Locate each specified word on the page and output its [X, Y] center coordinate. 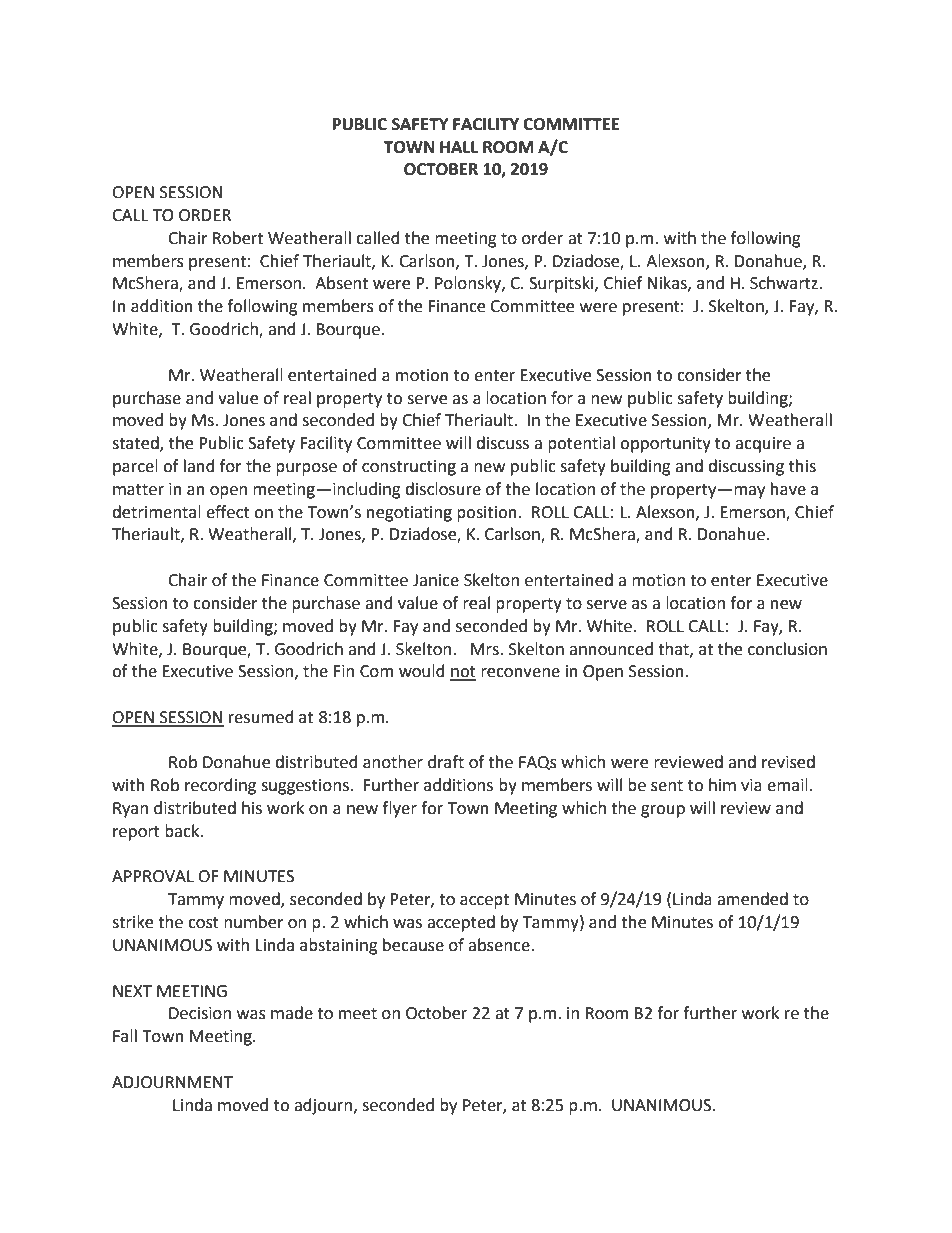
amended [752, 899]
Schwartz [785, 283]
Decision [200, 1013]
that [674, 649]
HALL [459, 147]
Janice [436, 580]
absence [500, 945]
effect [228, 512]
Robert [238, 238]
